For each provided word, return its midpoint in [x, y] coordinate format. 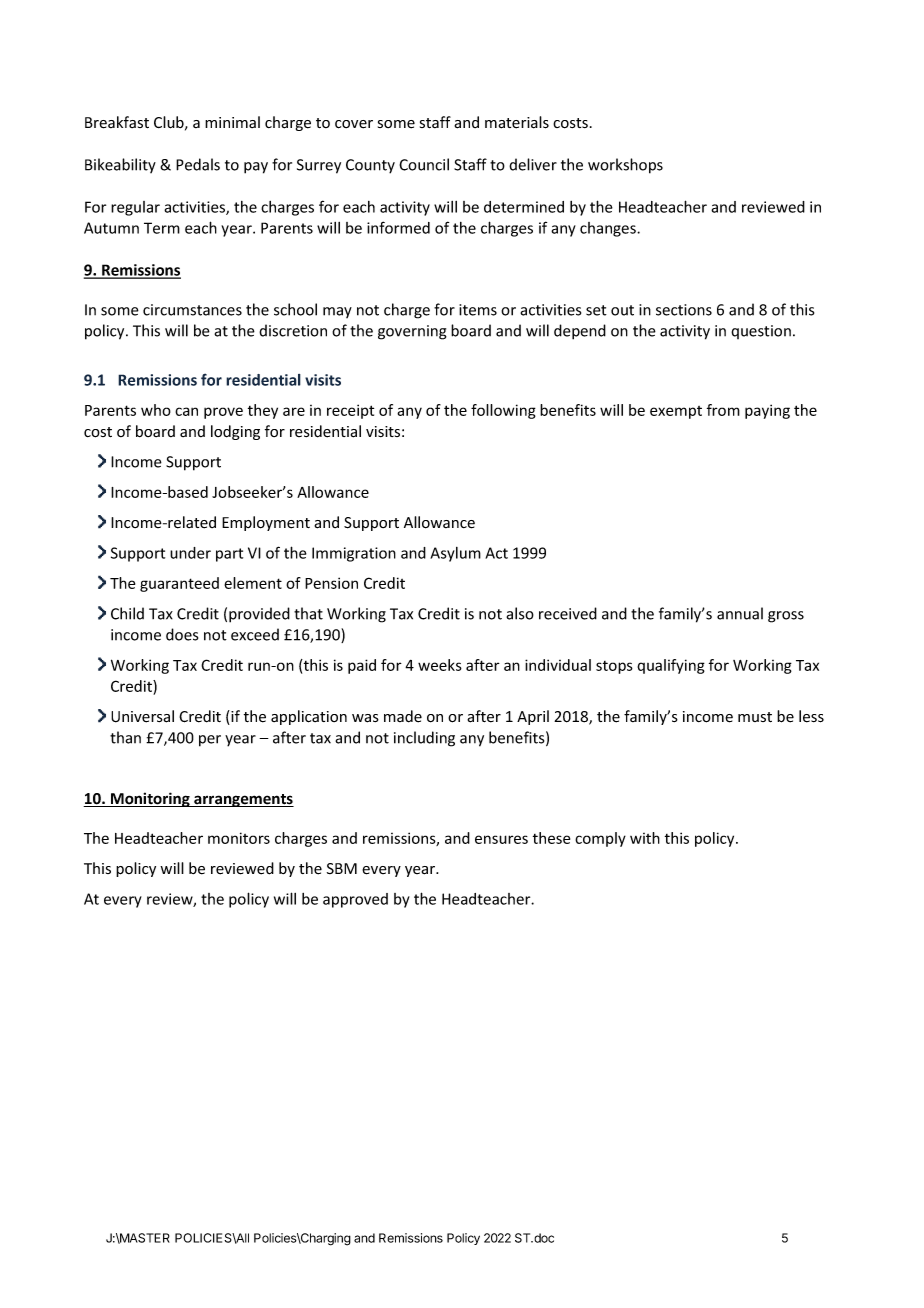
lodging [235, 432]
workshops [625, 166]
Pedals [198, 164]
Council [424, 164]
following [503, 411]
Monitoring [150, 799]
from [723, 410]
